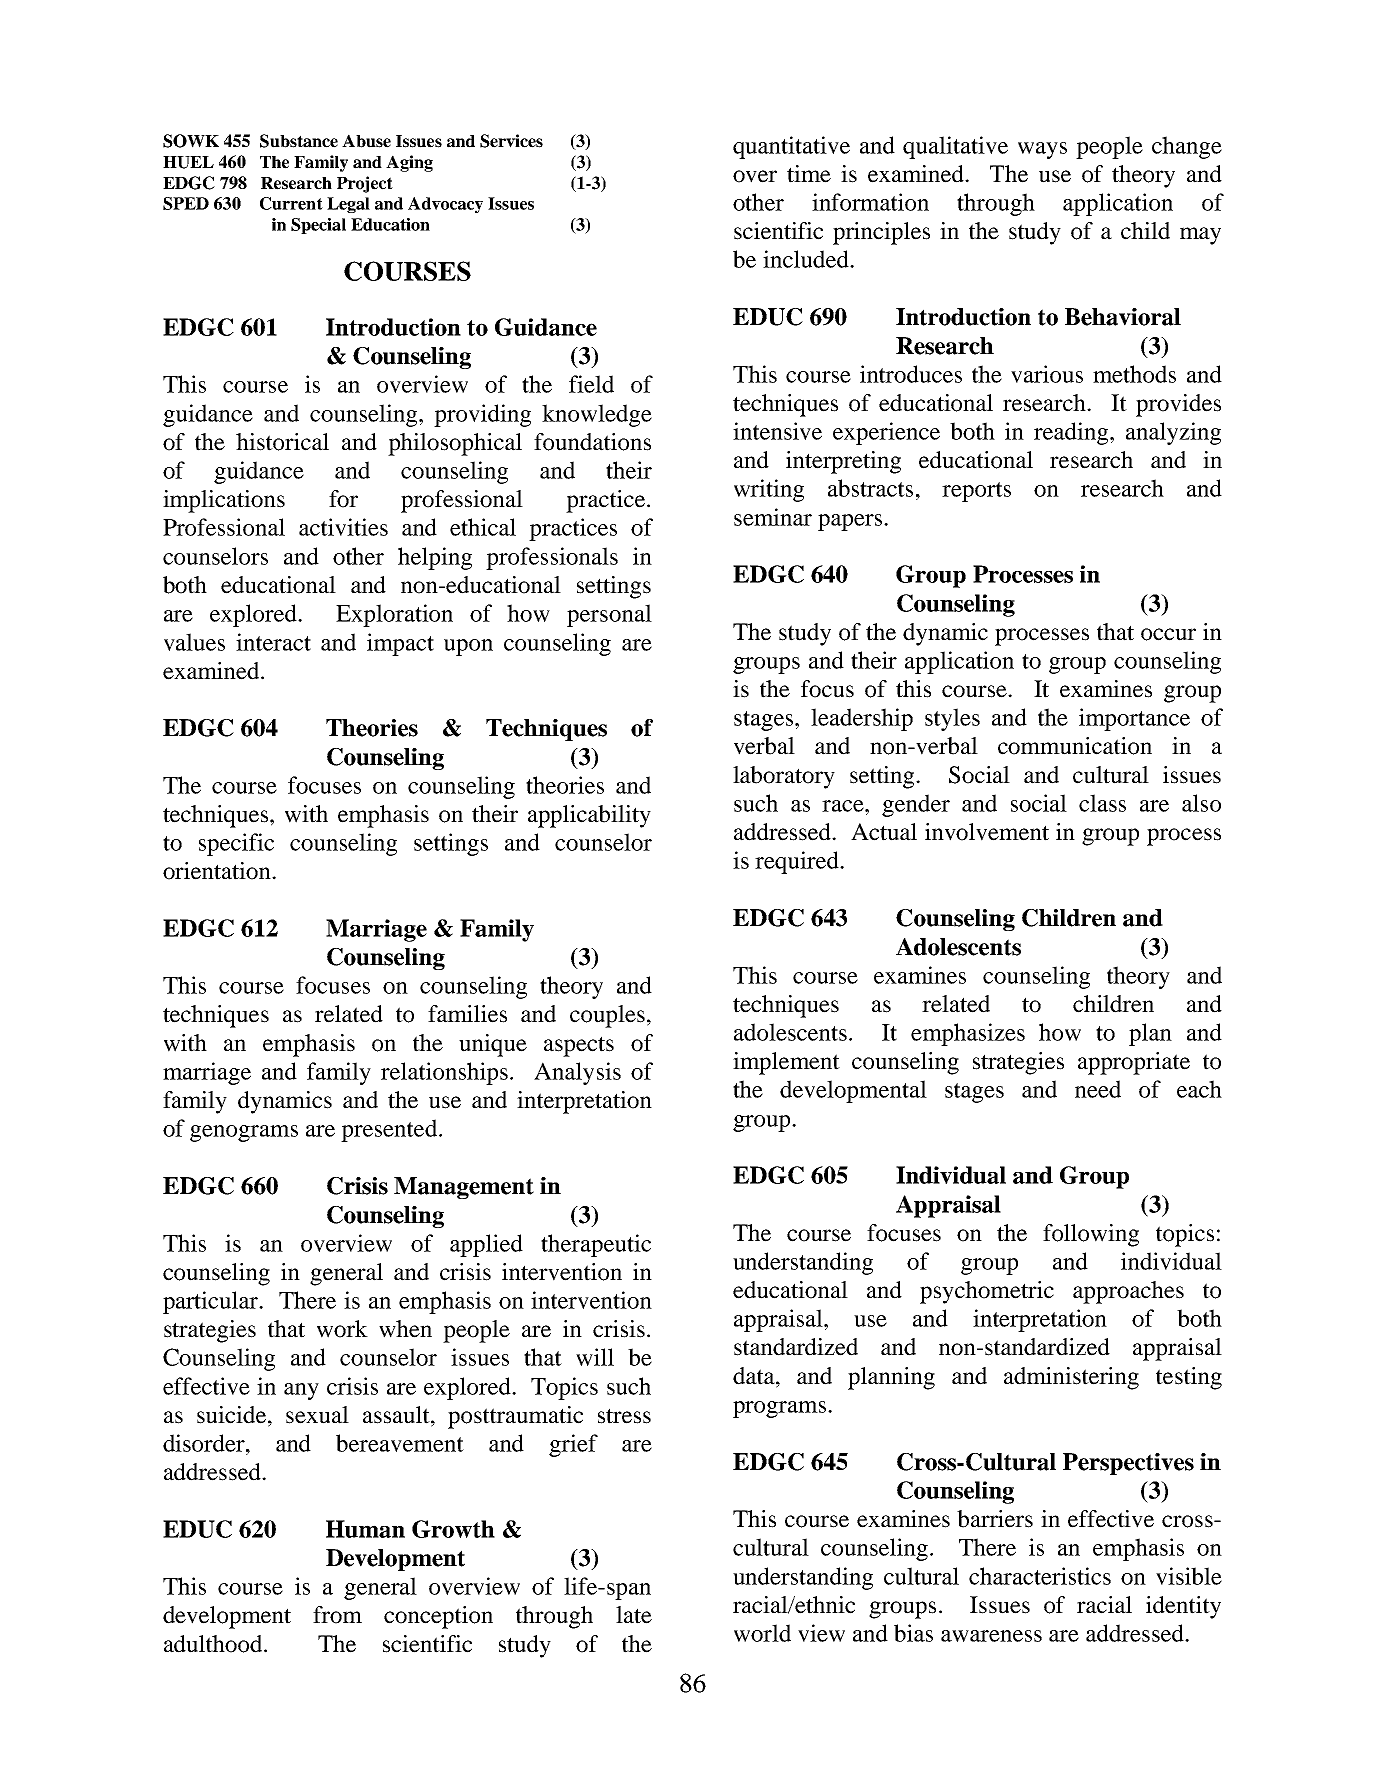  Describe the element at coordinates (1098, 1089) in the document. I see `need` at that location.
